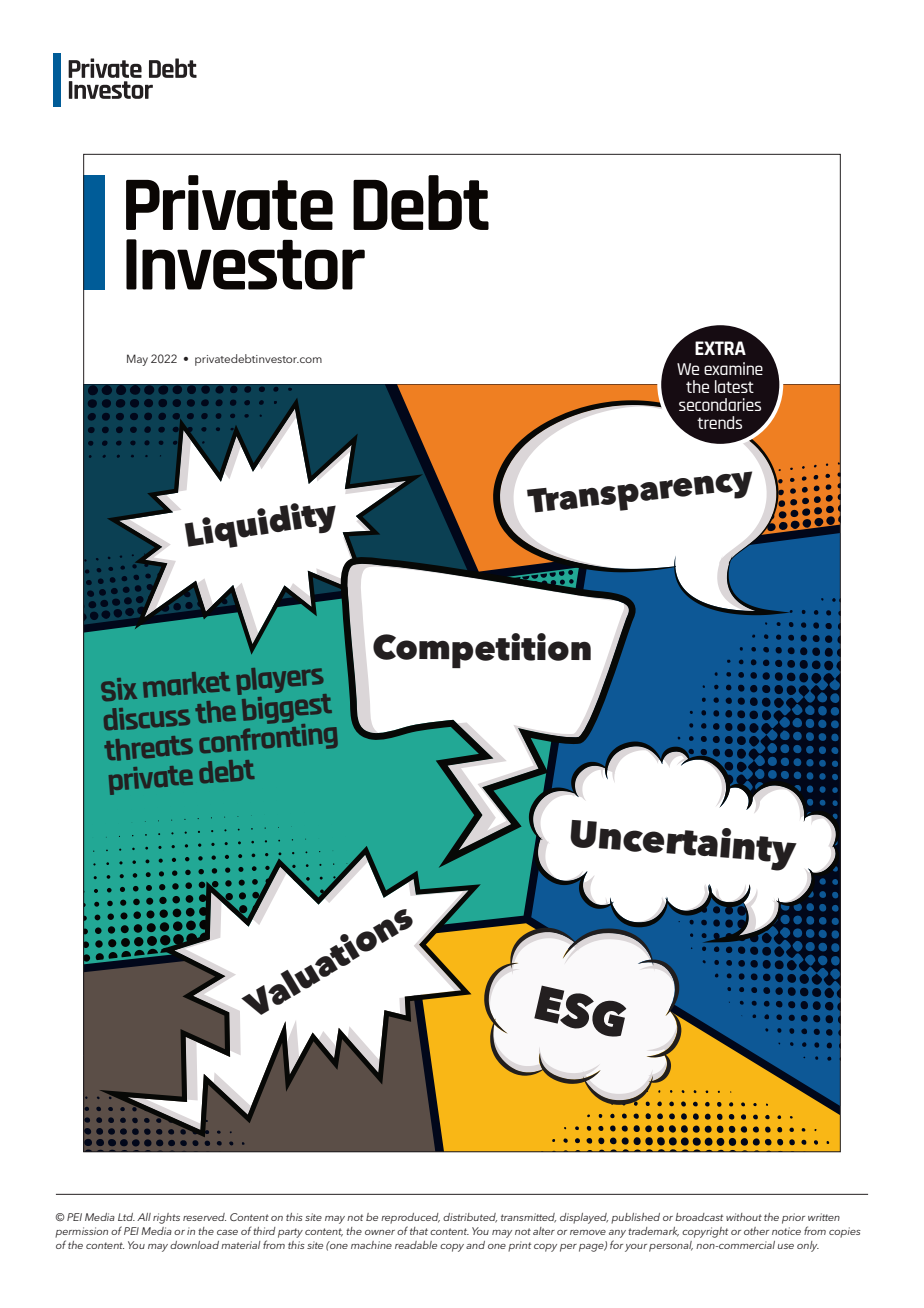 The height and width of the page is (1308, 924). What do you see at coordinates (482, 650) in the page?
I see `Competition` at bounding box center [482, 650].
